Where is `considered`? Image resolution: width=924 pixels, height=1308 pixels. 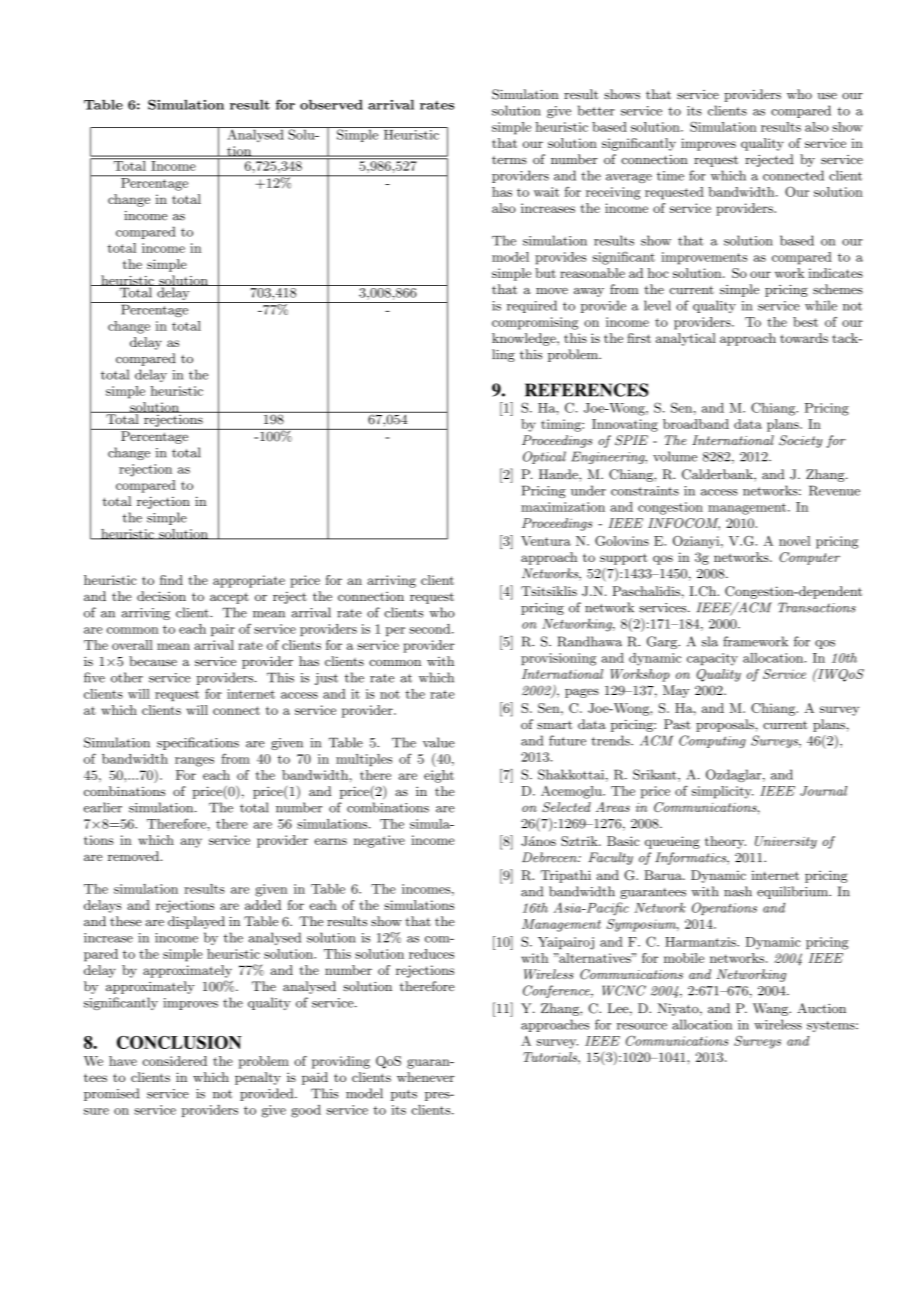 considered is located at coordinates (175, 1061).
